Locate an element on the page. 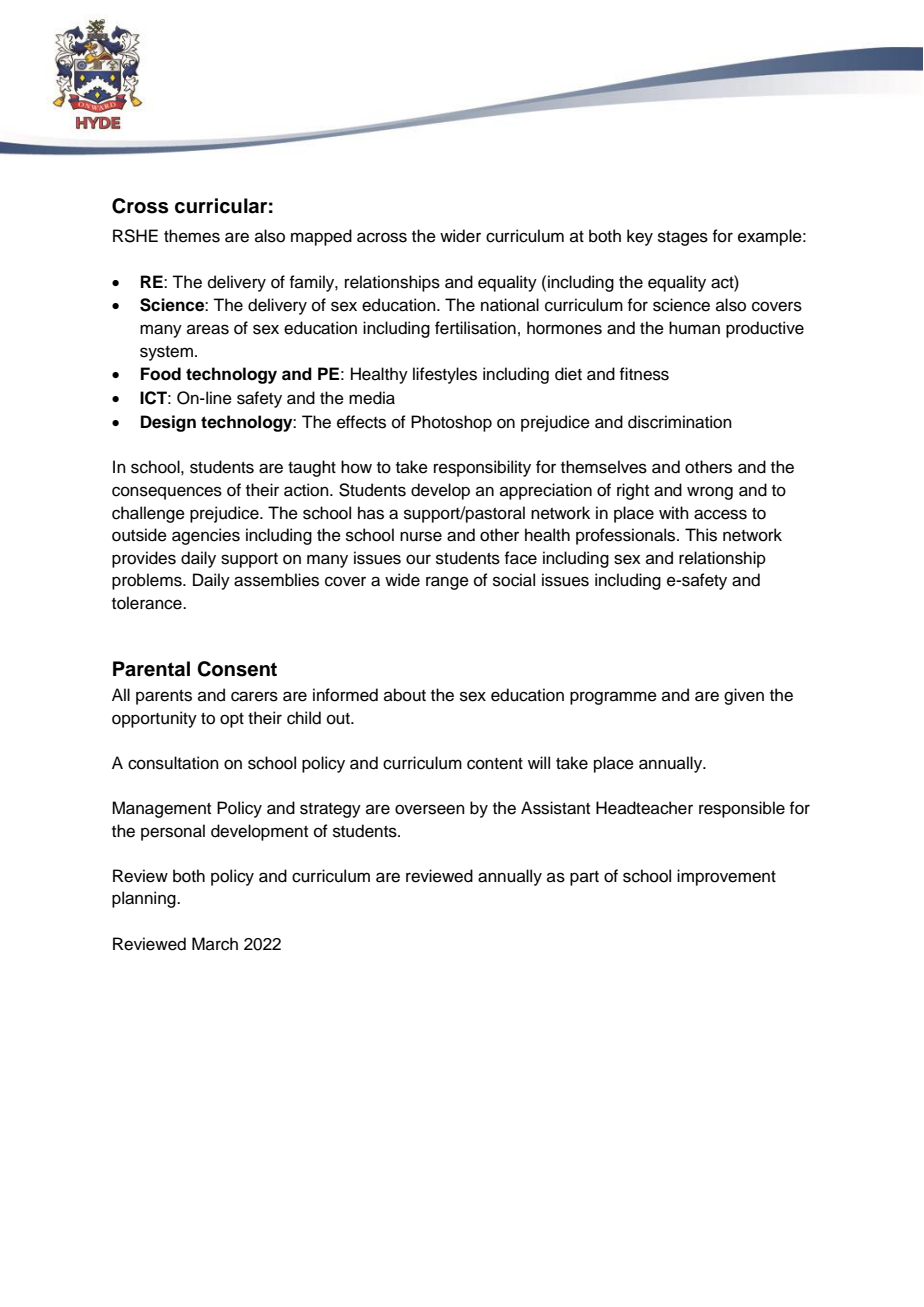 The width and height of the document is (924, 1307). about is located at coordinates (405, 695).
